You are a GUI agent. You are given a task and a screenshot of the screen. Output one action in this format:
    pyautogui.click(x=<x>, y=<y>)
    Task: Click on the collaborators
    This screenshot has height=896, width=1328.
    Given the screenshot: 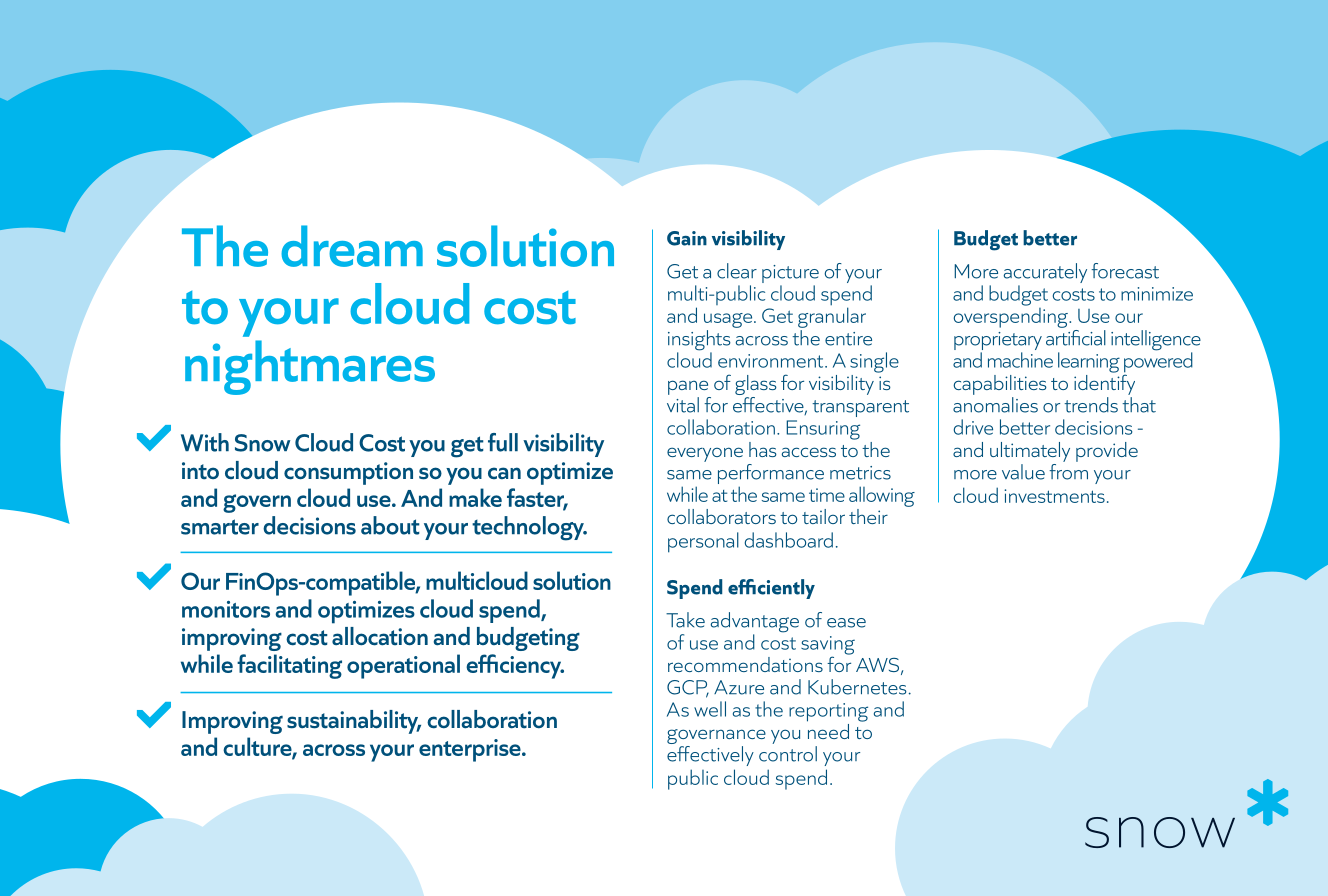 What is the action you would take?
    pyautogui.click(x=721, y=516)
